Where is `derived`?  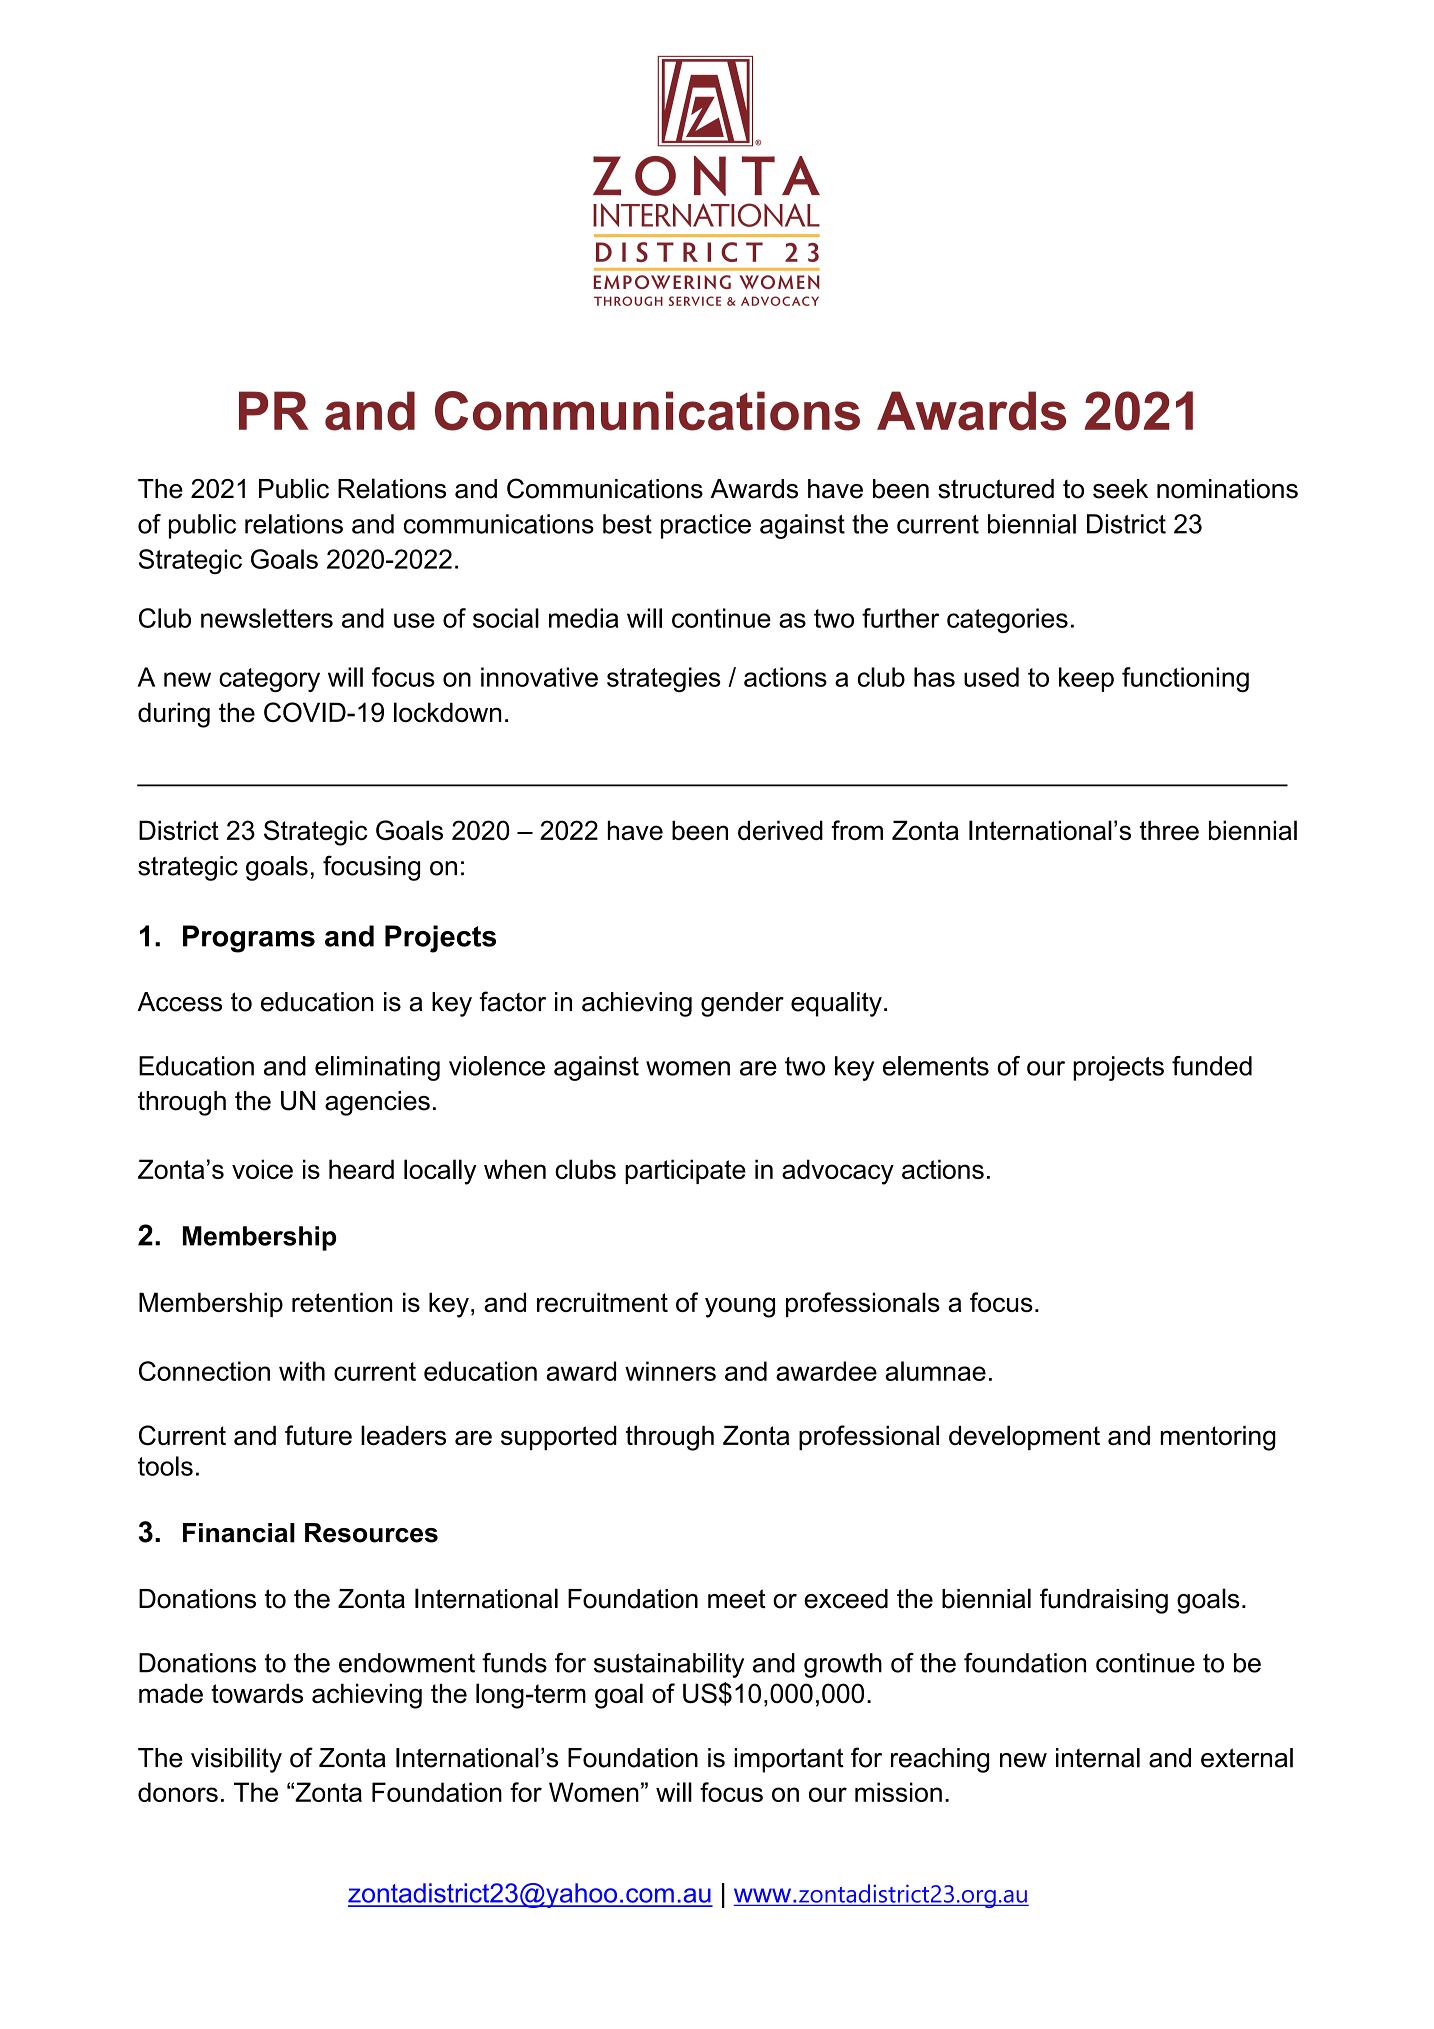
derived is located at coordinates (780, 830).
